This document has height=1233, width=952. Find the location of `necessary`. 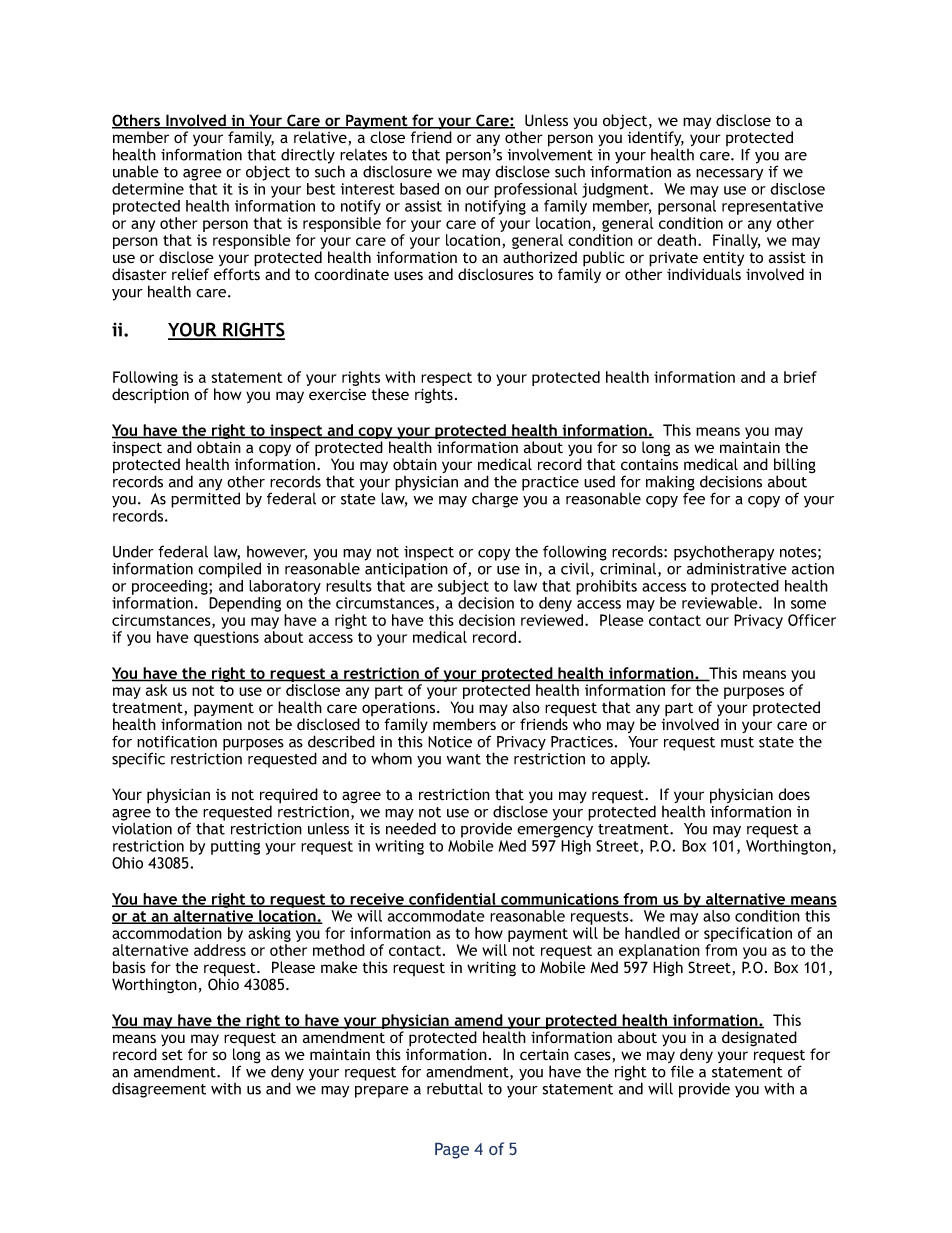

necessary is located at coordinates (729, 175).
